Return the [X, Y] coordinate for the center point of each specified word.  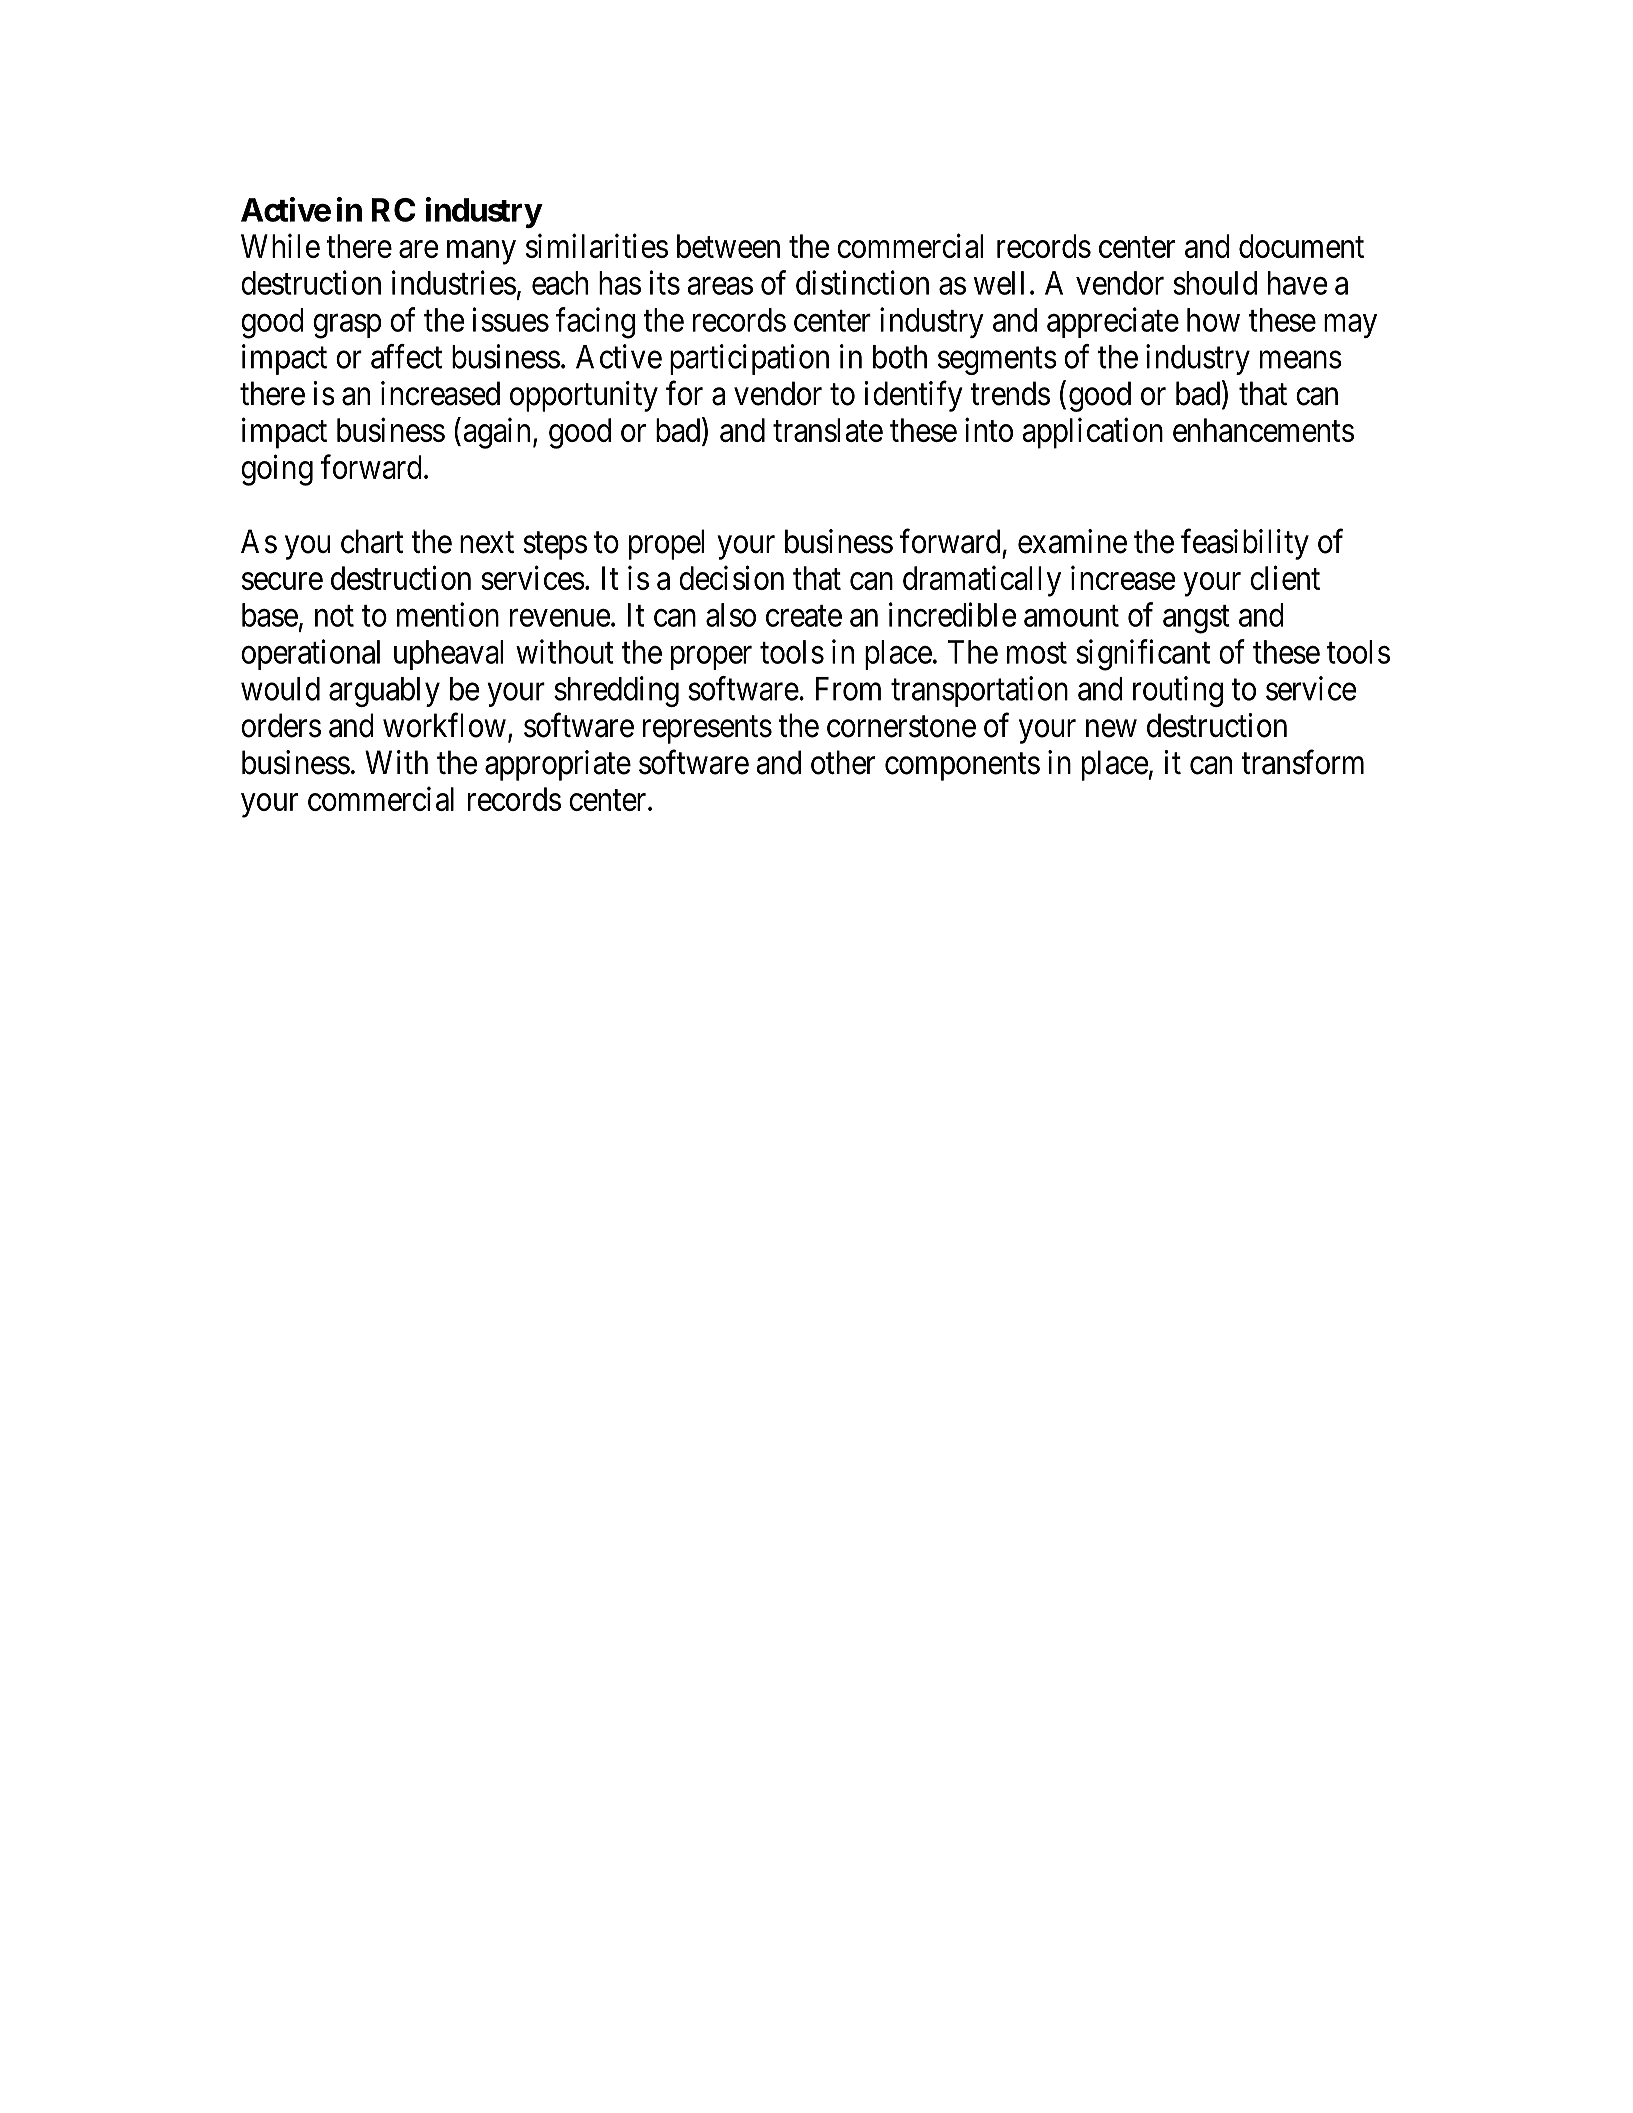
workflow [444, 725]
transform [1302, 762]
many [481, 253]
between [728, 246]
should [1215, 283]
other [843, 762]
